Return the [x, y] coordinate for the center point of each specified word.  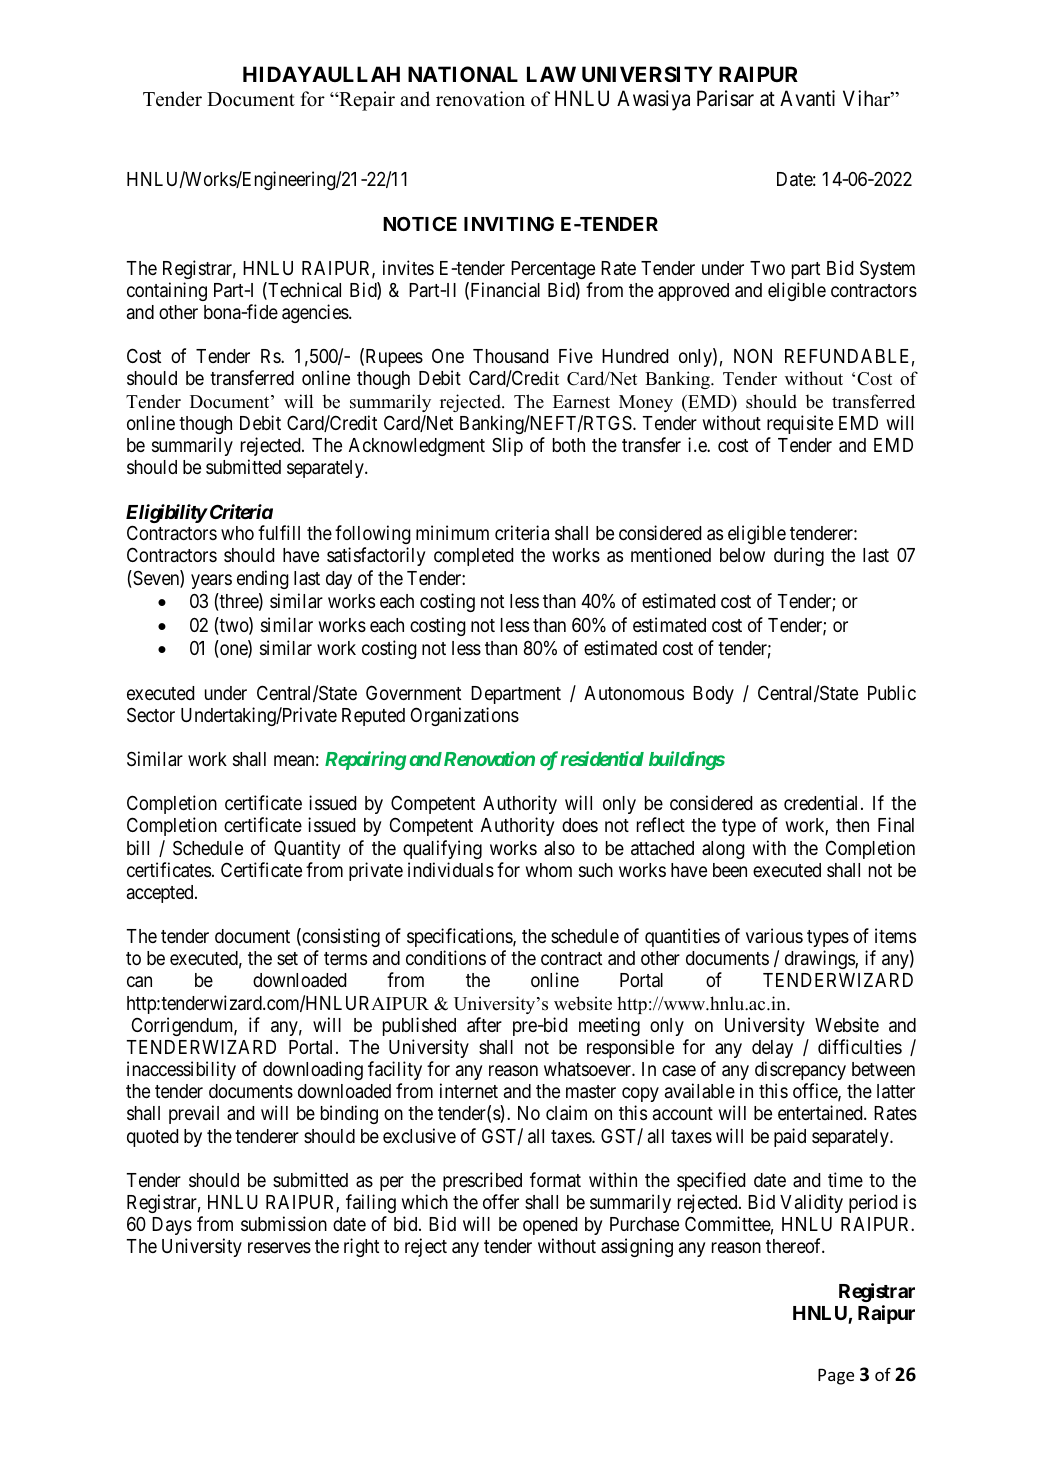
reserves [279, 1247]
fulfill [279, 532]
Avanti [807, 98]
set [287, 958]
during [799, 556]
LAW [551, 74]
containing [167, 291]
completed [473, 557]
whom [549, 870]
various [774, 935]
